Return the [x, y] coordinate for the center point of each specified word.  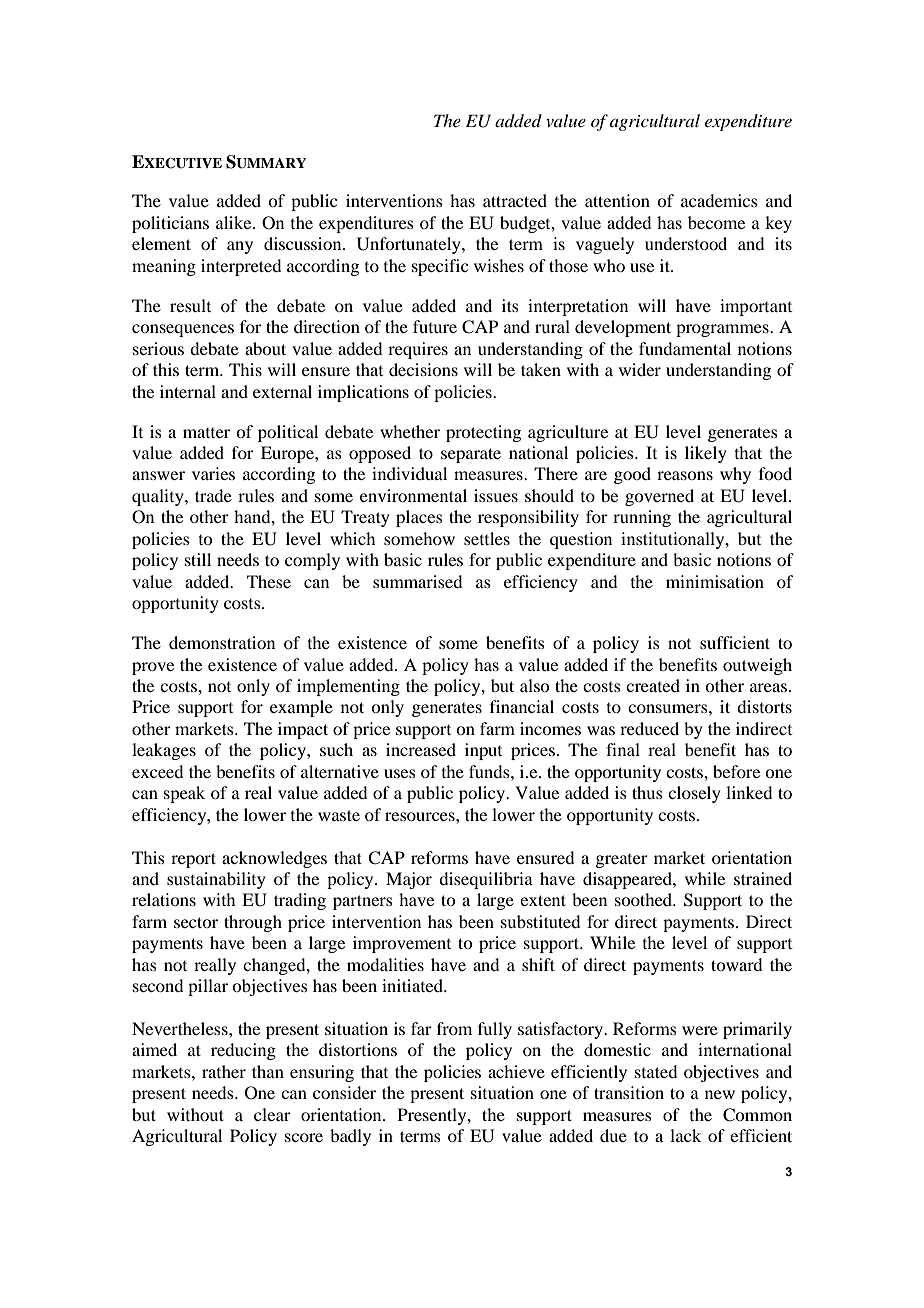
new [720, 1094]
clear [272, 1114]
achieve [516, 1071]
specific [440, 267]
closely [694, 794]
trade [213, 495]
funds [490, 771]
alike [235, 222]
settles [487, 538]
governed [659, 497]
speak [184, 794]
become [716, 222]
